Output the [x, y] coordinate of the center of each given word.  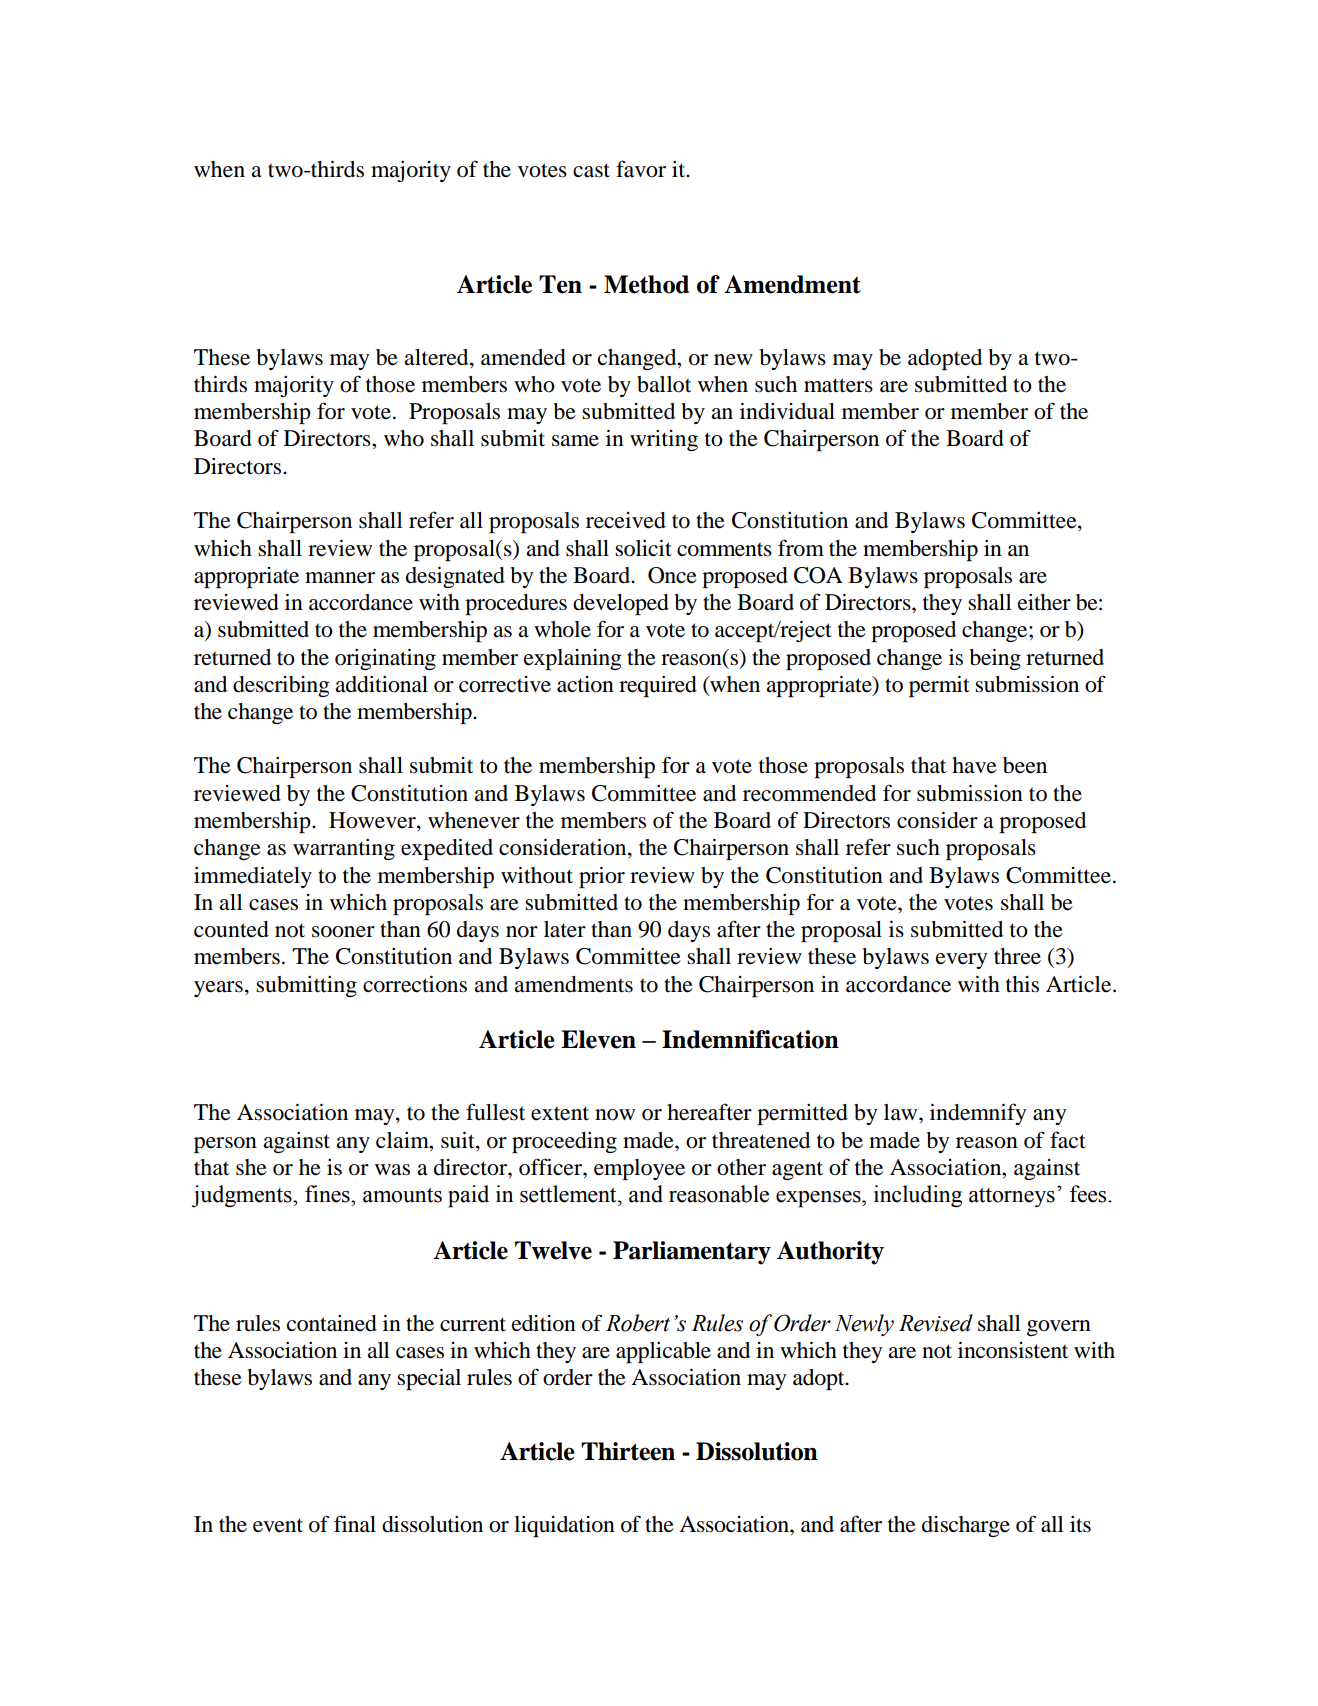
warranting [344, 849]
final [355, 1524]
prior [602, 877]
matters [838, 385]
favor [641, 169]
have [974, 765]
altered [437, 357]
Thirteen [628, 1451]
